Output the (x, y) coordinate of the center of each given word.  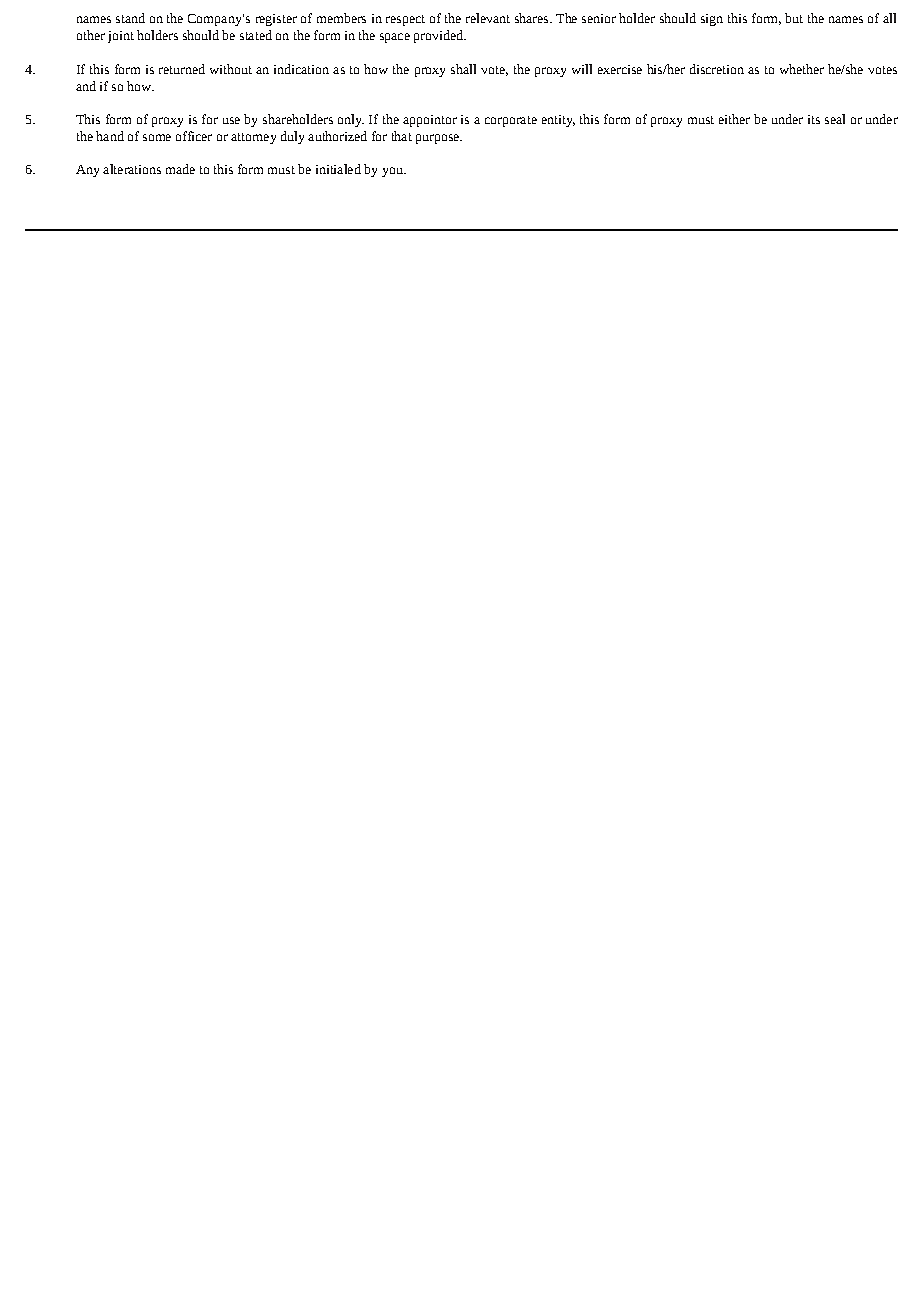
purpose (438, 139)
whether (802, 69)
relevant (488, 18)
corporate (511, 121)
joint (121, 37)
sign (712, 20)
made (180, 169)
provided (439, 36)
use (231, 120)
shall (463, 69)
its (814, 119)
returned (182, 69)
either (734, 119)
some (157, 137)
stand (130, 18)
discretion (717, 69)
